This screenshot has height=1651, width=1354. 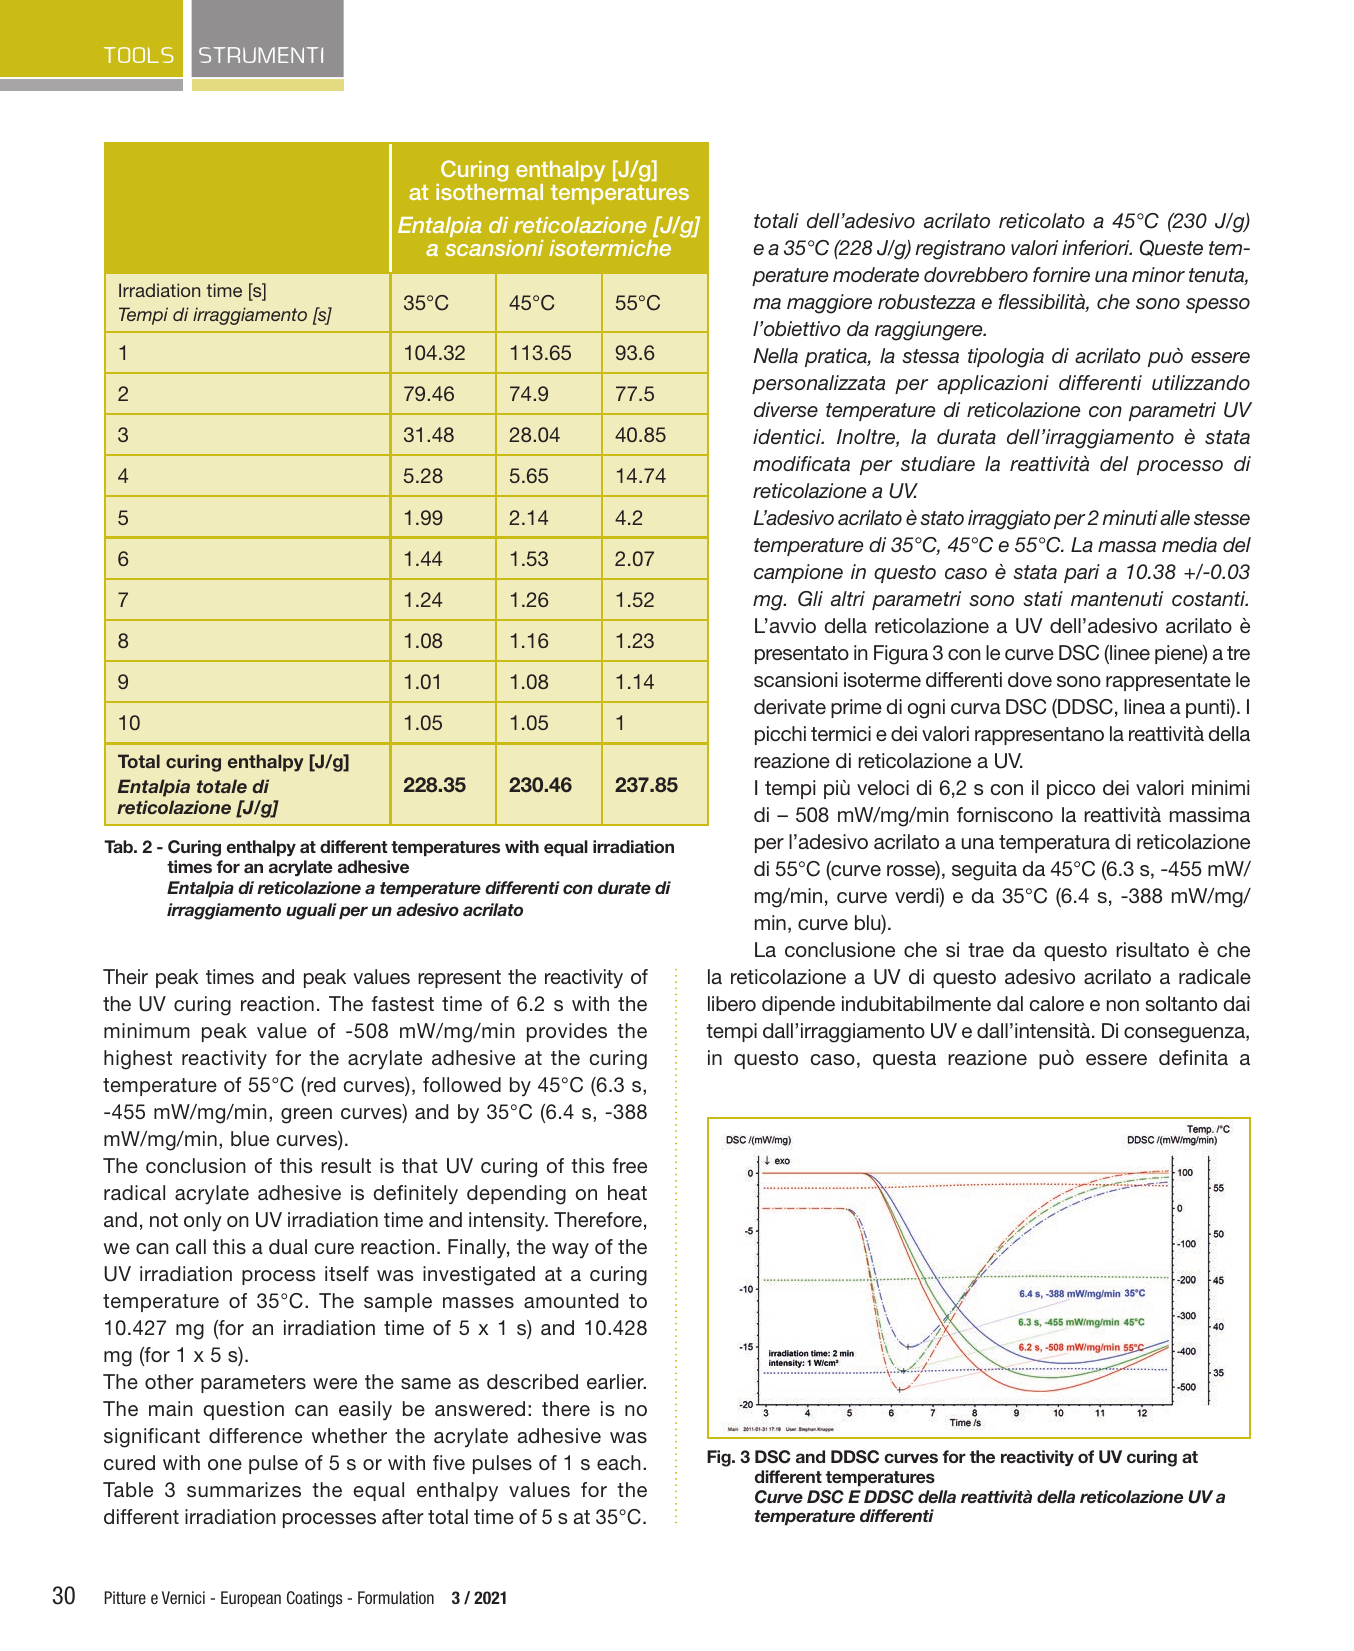 I want to click on minor, so click(x=1158, y=274).
